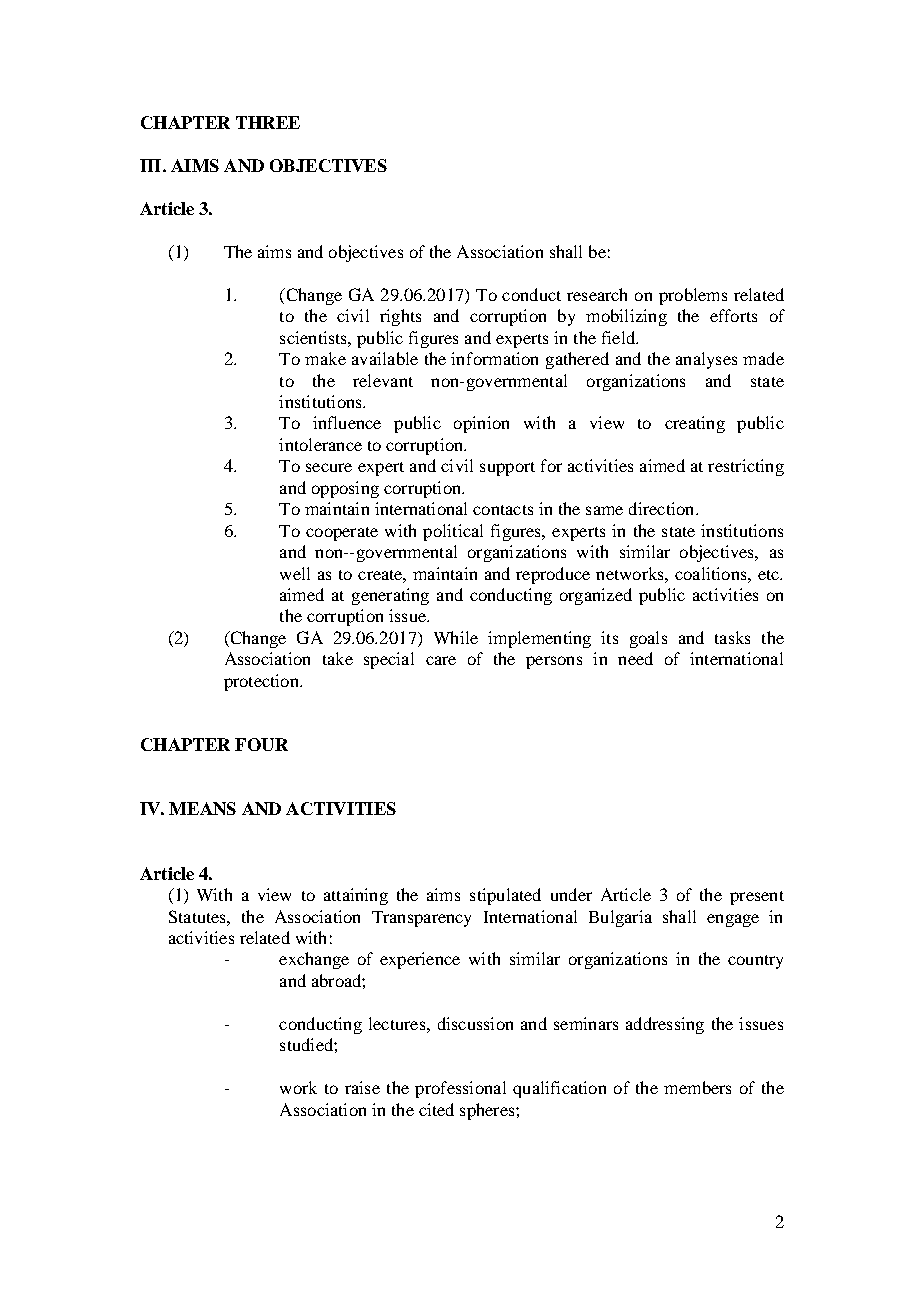 Image resolution: width=924 pixels, height=1308 pixels. I want to click on support, so click(507, 469).
